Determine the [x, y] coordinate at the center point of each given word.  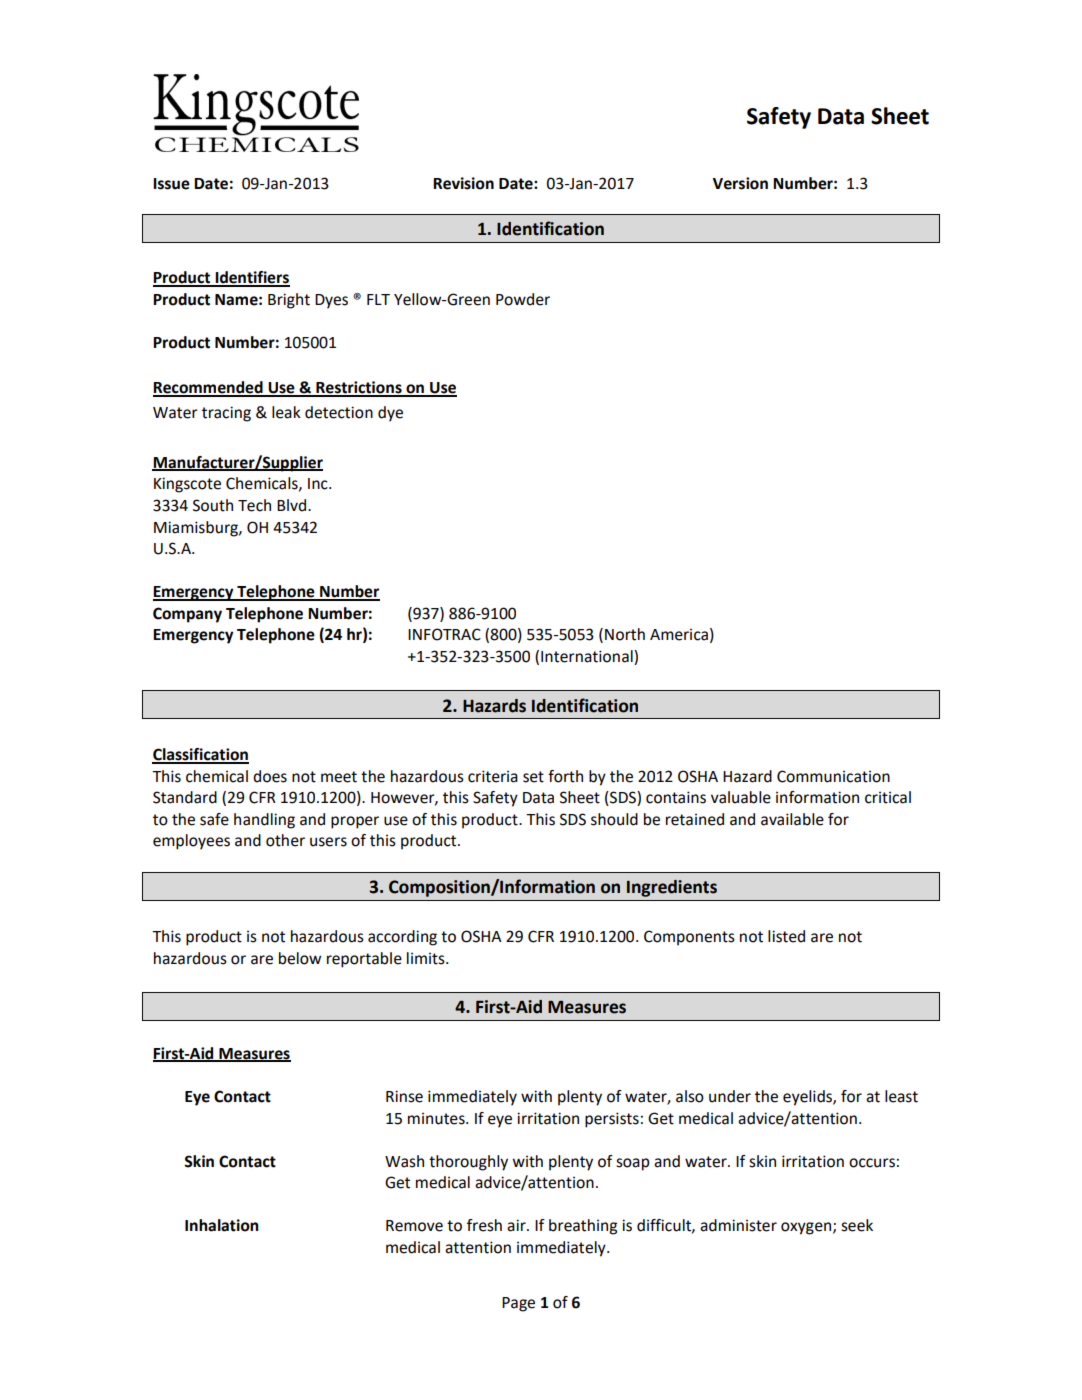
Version [740, 183]
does [270, 776]
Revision [463, 183]
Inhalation [221, 1225]
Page [518, 1304]
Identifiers [251, 278]
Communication [833, 776]
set [533, 777]
